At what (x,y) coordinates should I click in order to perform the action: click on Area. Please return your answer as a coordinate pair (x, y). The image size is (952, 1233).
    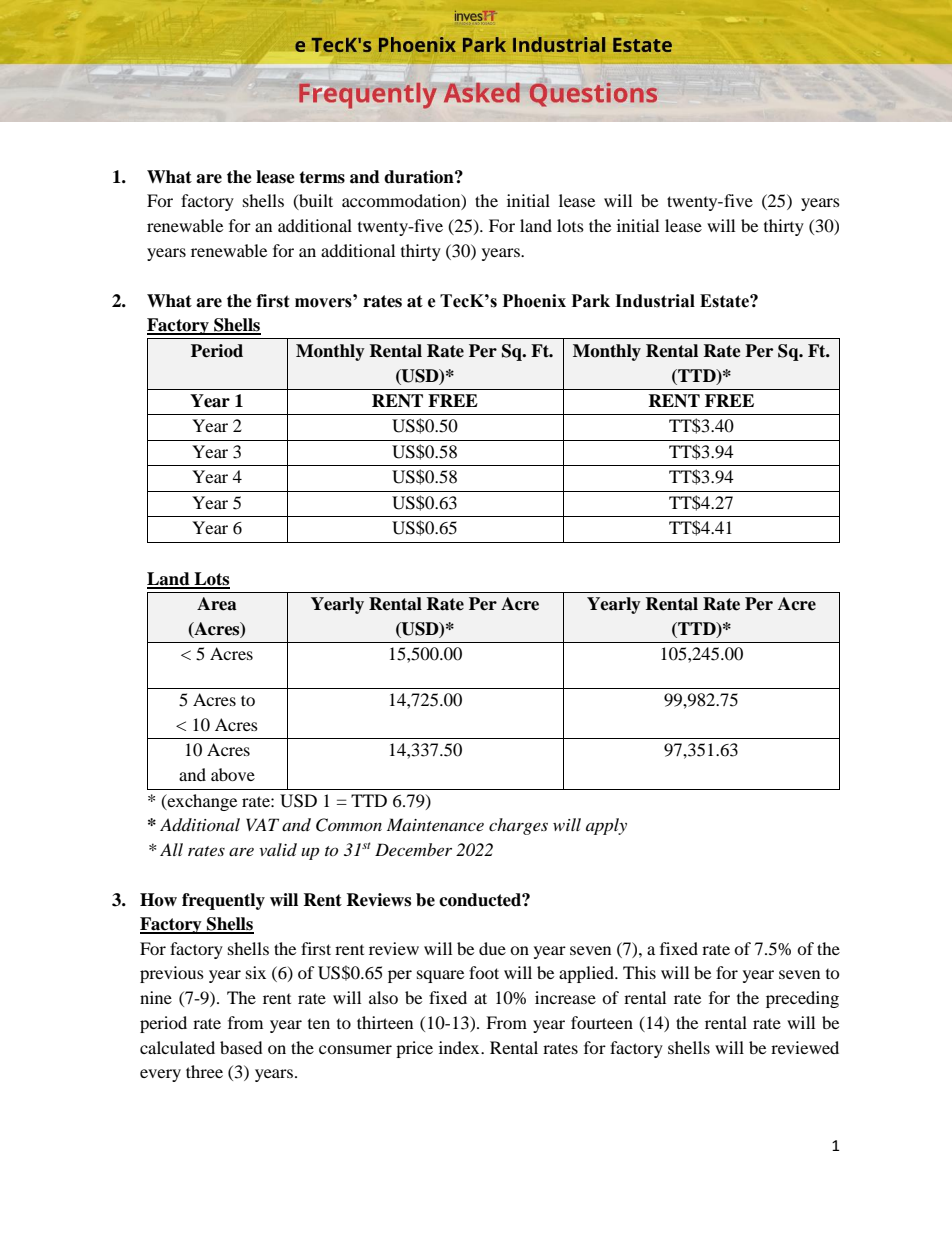
    Looking at the image, I should click on (217, 604).
